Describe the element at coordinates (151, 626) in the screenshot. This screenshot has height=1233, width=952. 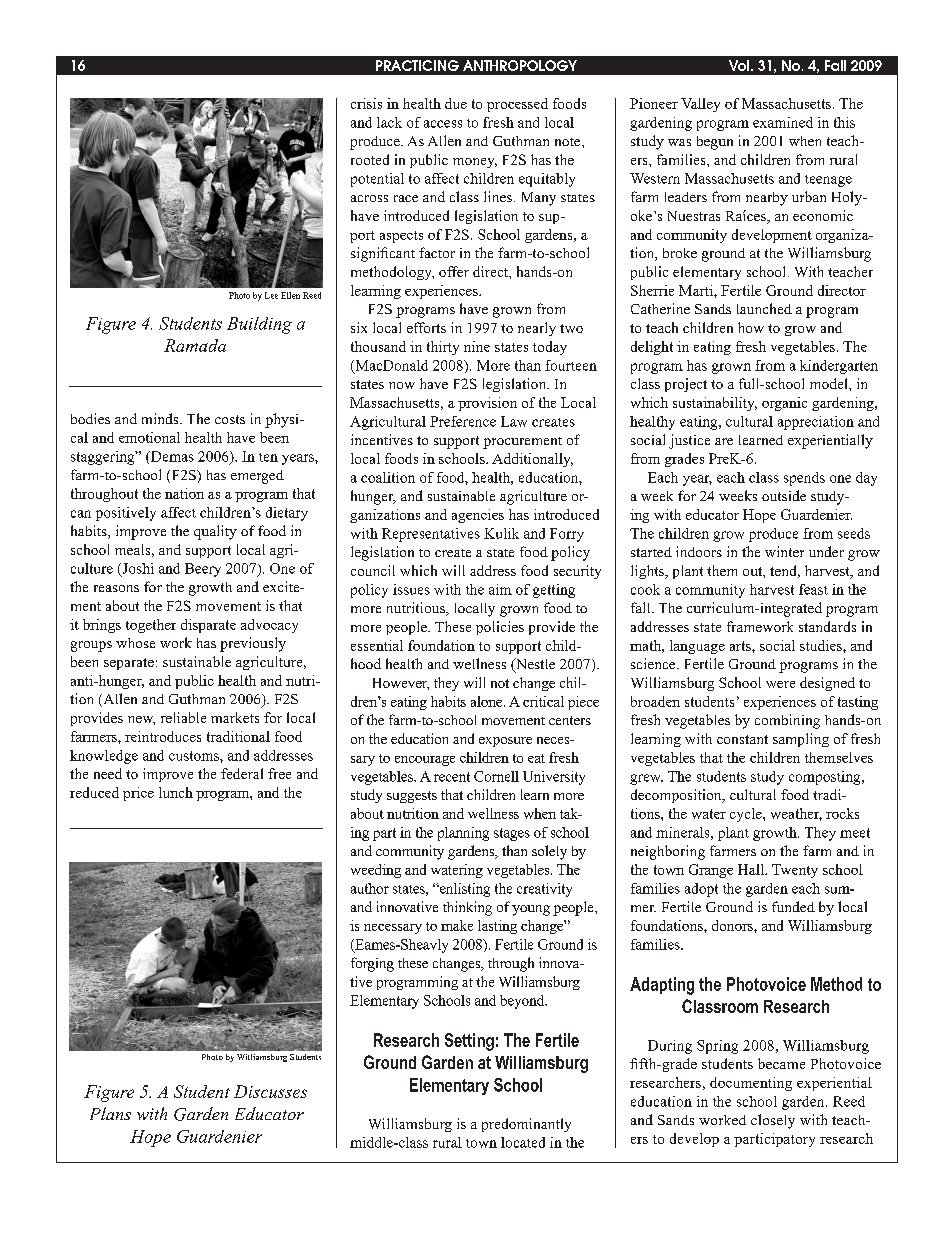
I see `together` at that location.
